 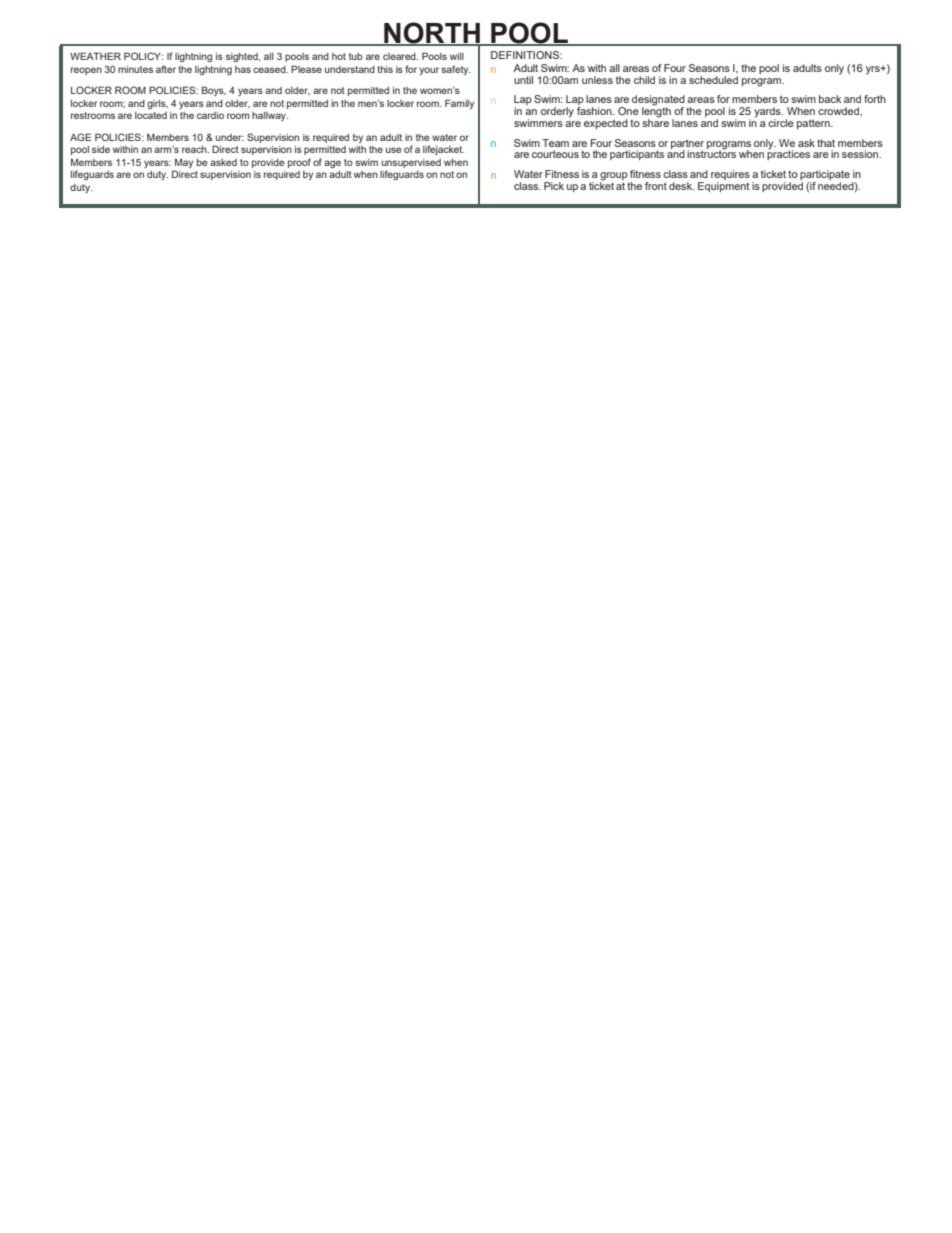 What do you see at coordinates (214, 91) in the document?
I see `Boys` at bounding box center [214, 91].
